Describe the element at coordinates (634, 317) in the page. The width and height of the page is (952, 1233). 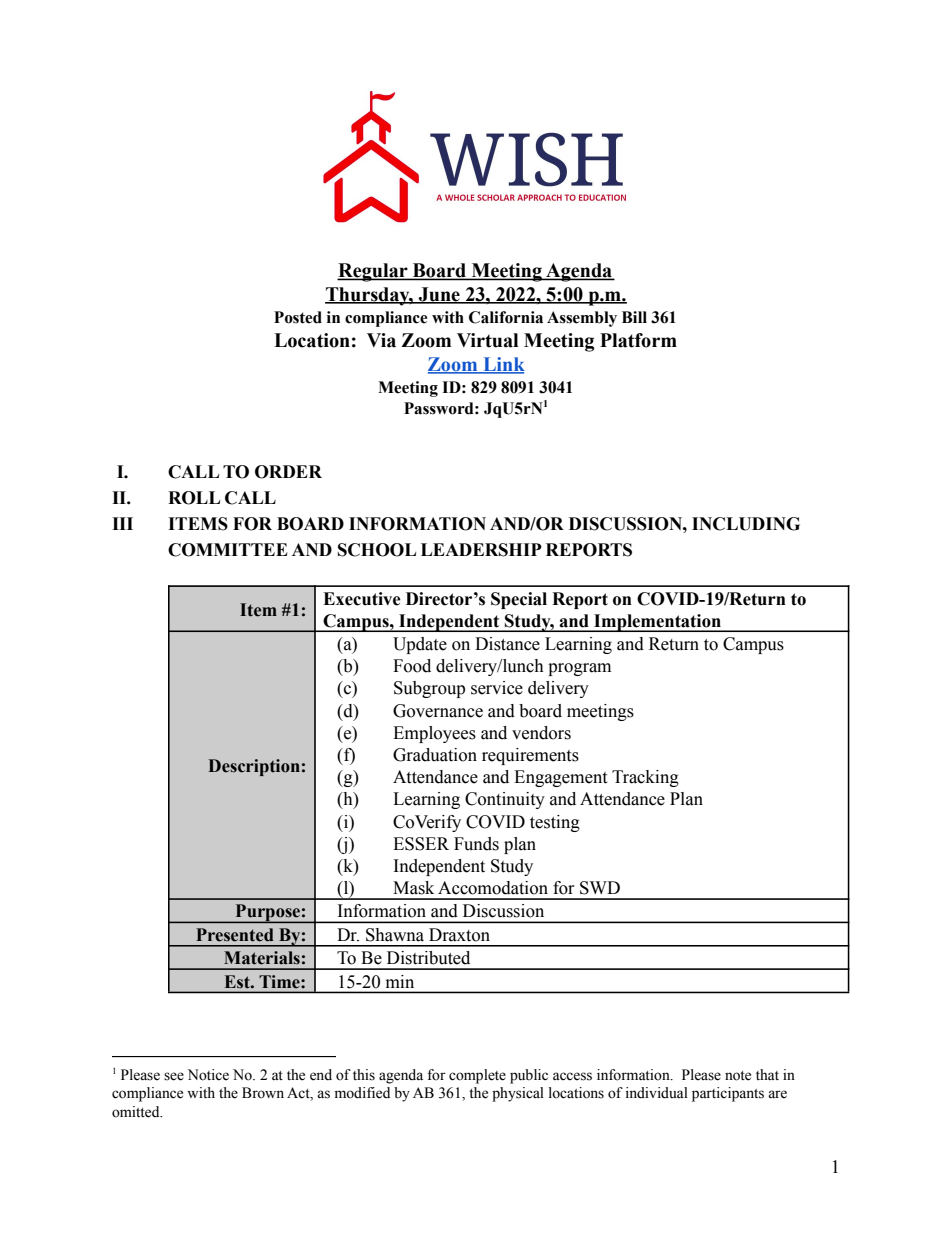
I see `Bill` at that location.
